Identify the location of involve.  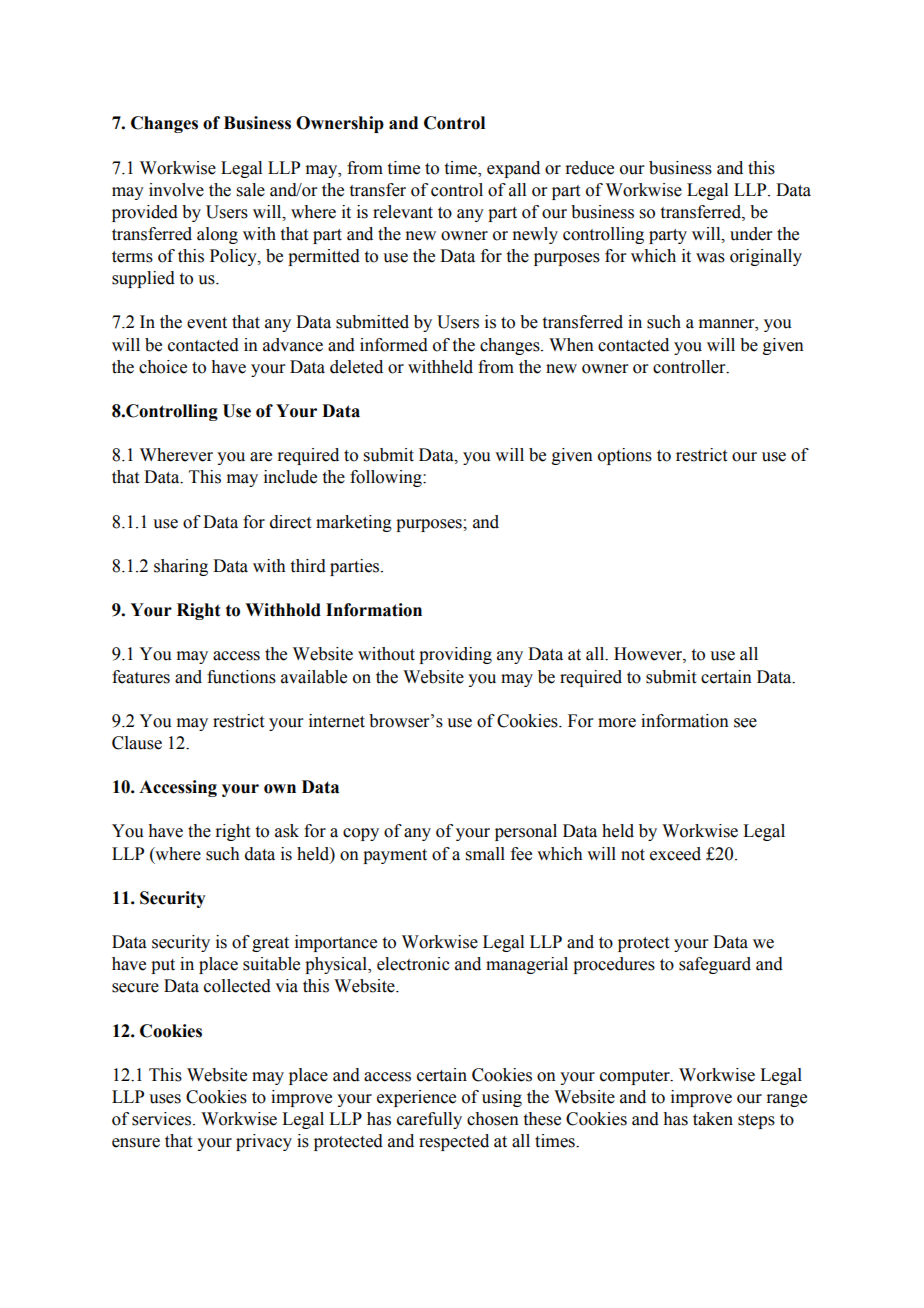
(176, 190).
